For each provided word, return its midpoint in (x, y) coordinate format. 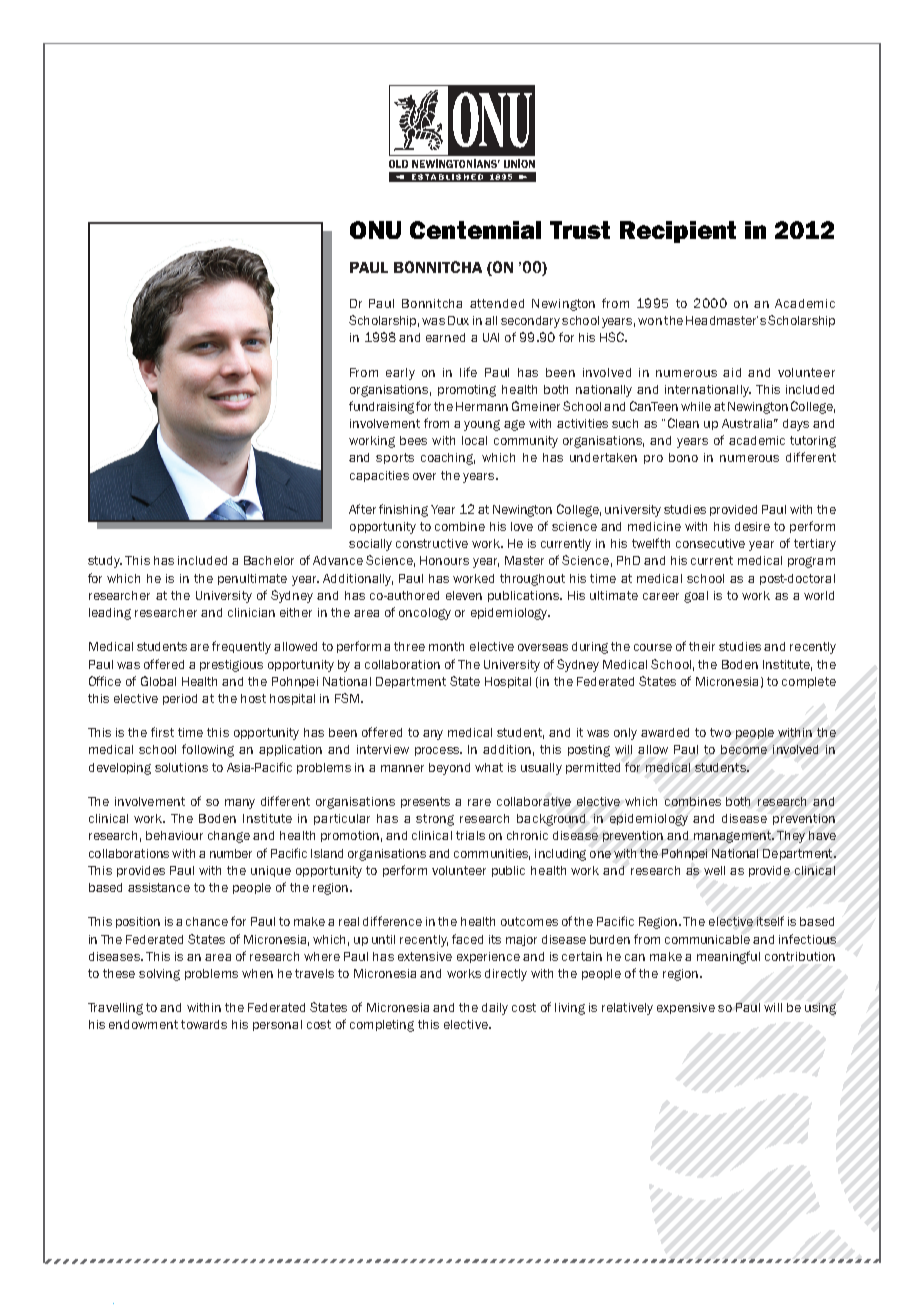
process (438, 751)
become (744, 749)
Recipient (678, 232)
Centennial (475, 230)
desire (752, 526)
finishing (403, 510)
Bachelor (269, 560)
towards (204, 1024)
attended (497, 303)
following (208, 750)
